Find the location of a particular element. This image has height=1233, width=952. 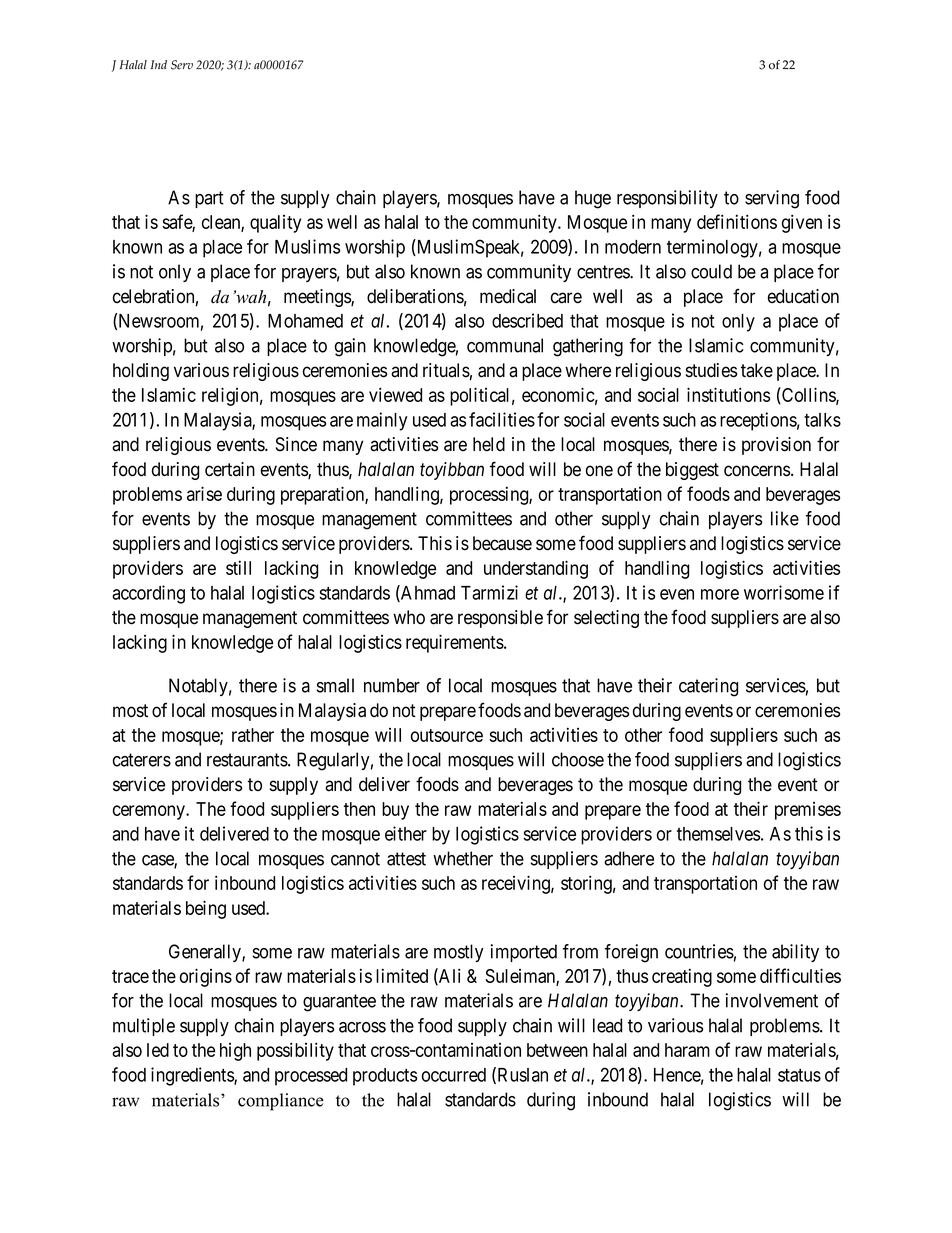

responsibility is located at coordinates (667, 199).
